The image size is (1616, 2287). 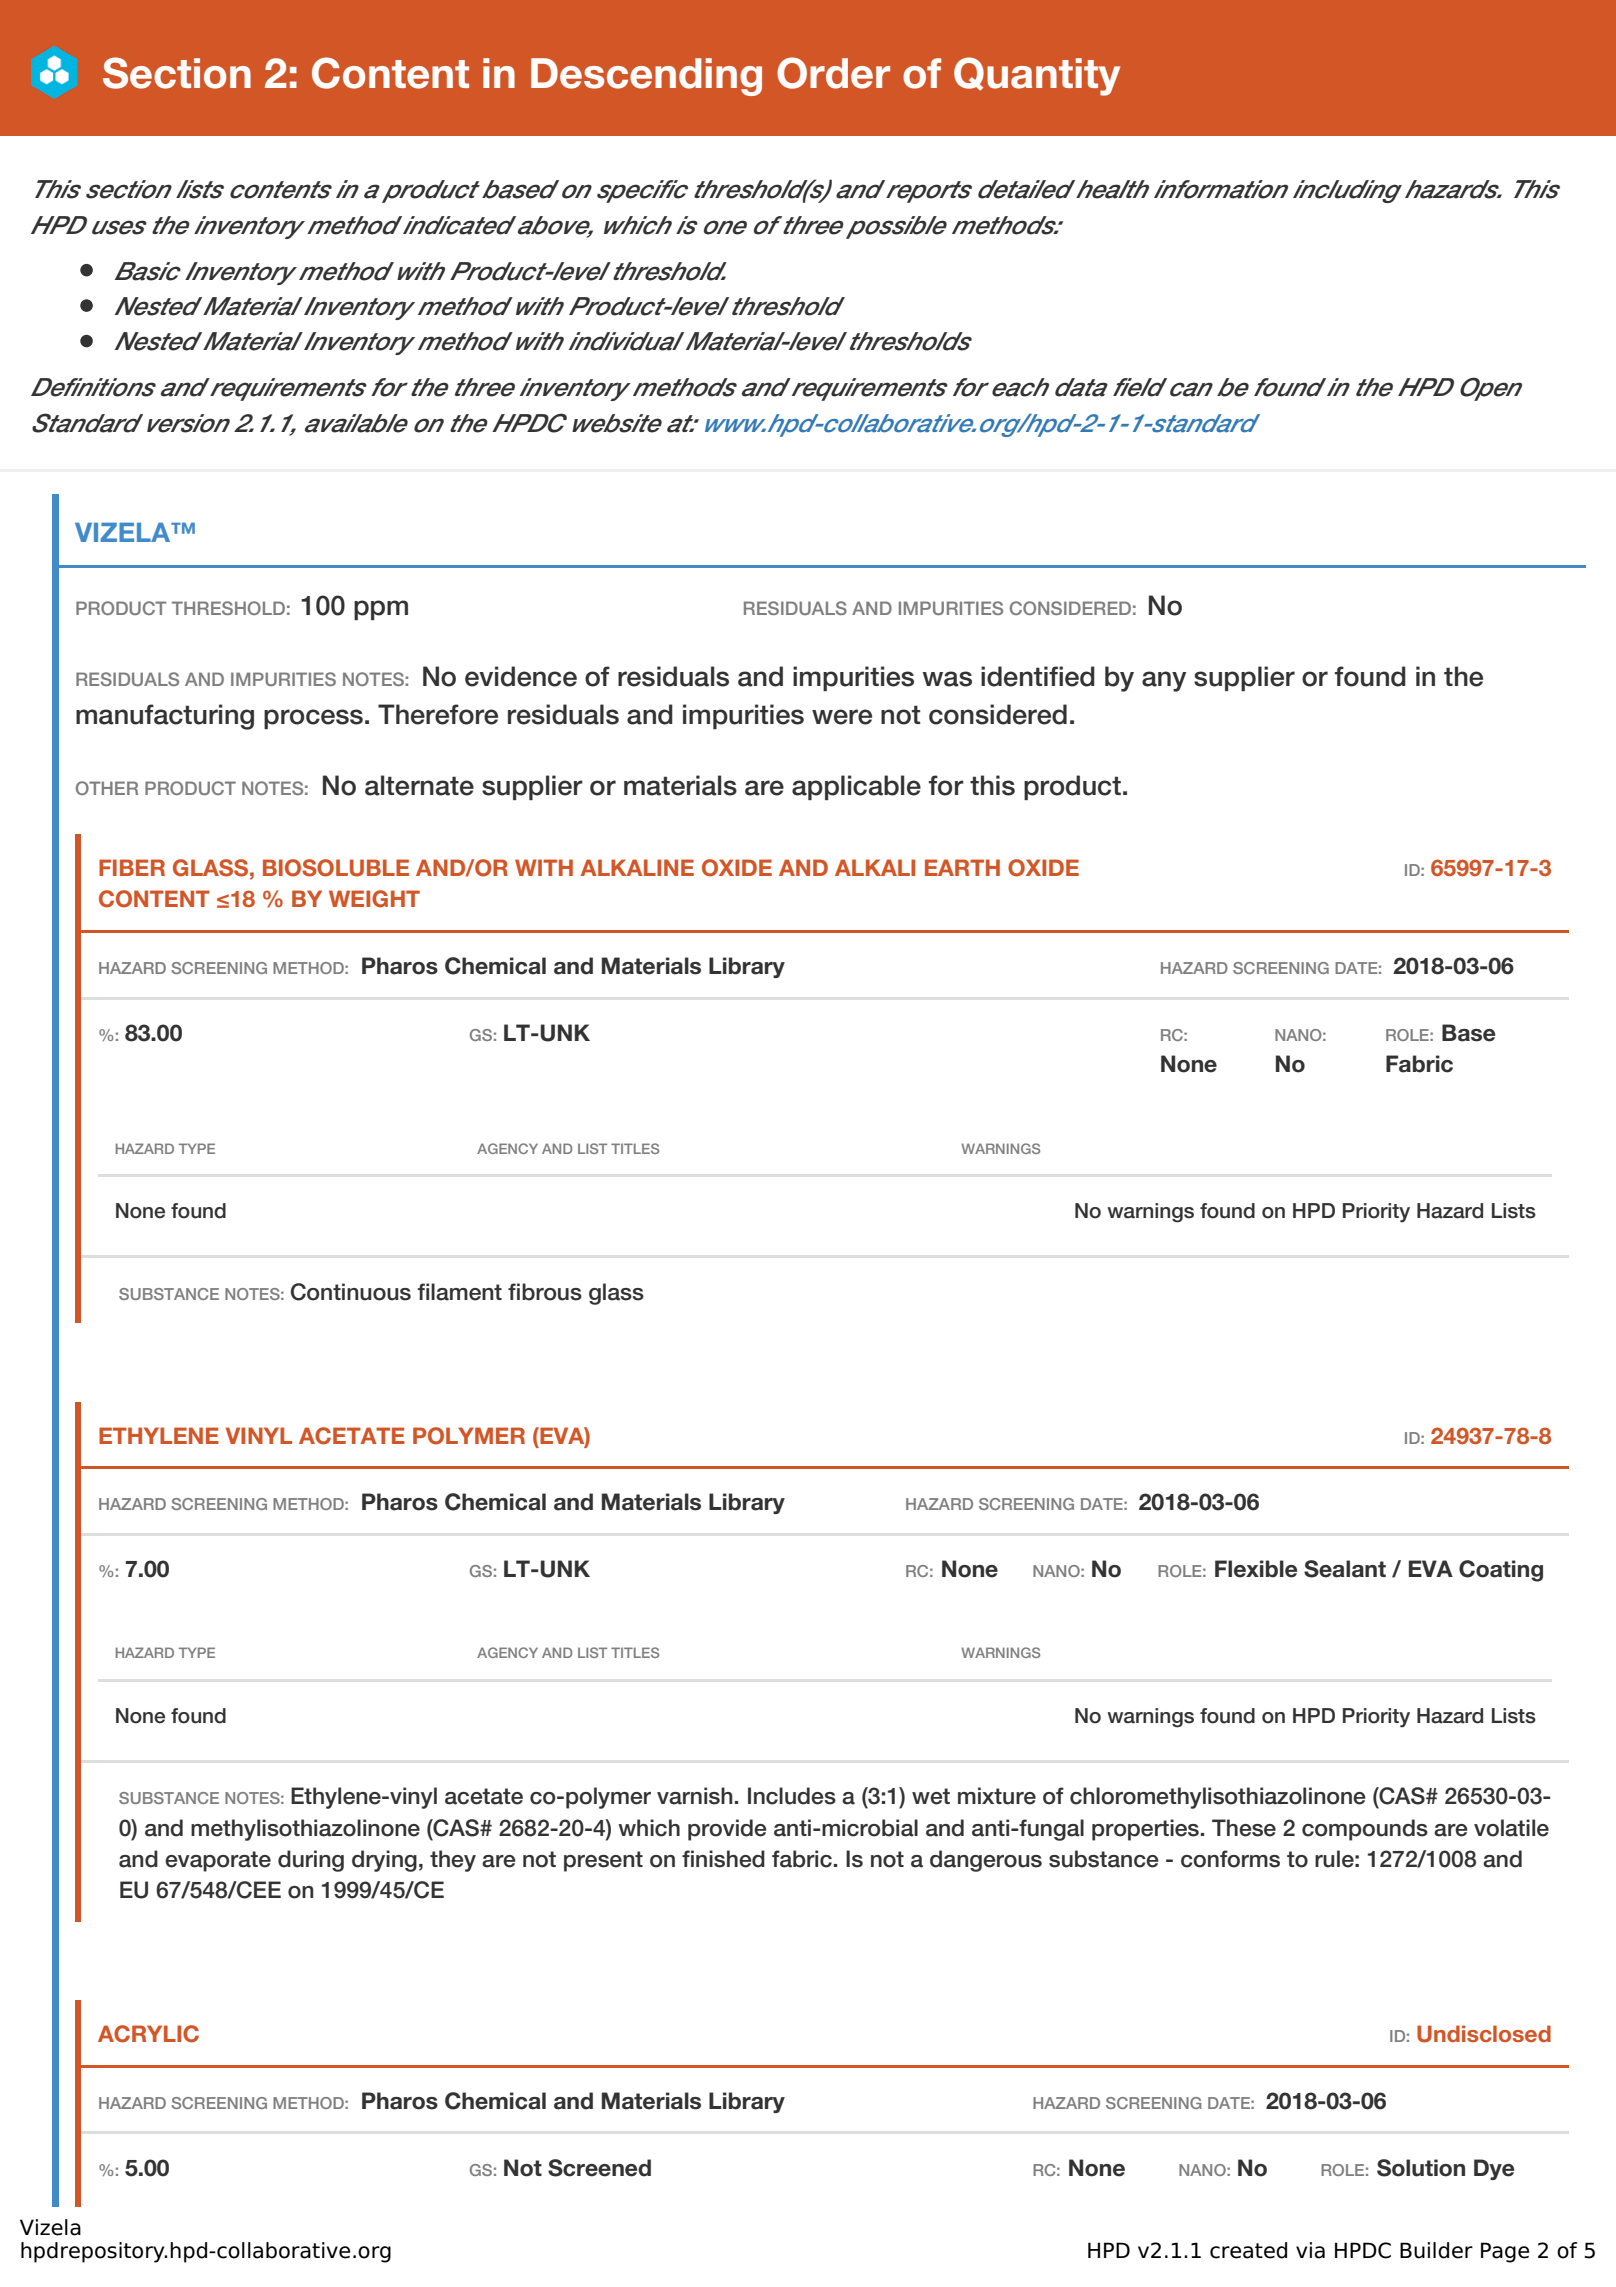 I want to click on ACRYLIC, so click(x=148, y=2034).
